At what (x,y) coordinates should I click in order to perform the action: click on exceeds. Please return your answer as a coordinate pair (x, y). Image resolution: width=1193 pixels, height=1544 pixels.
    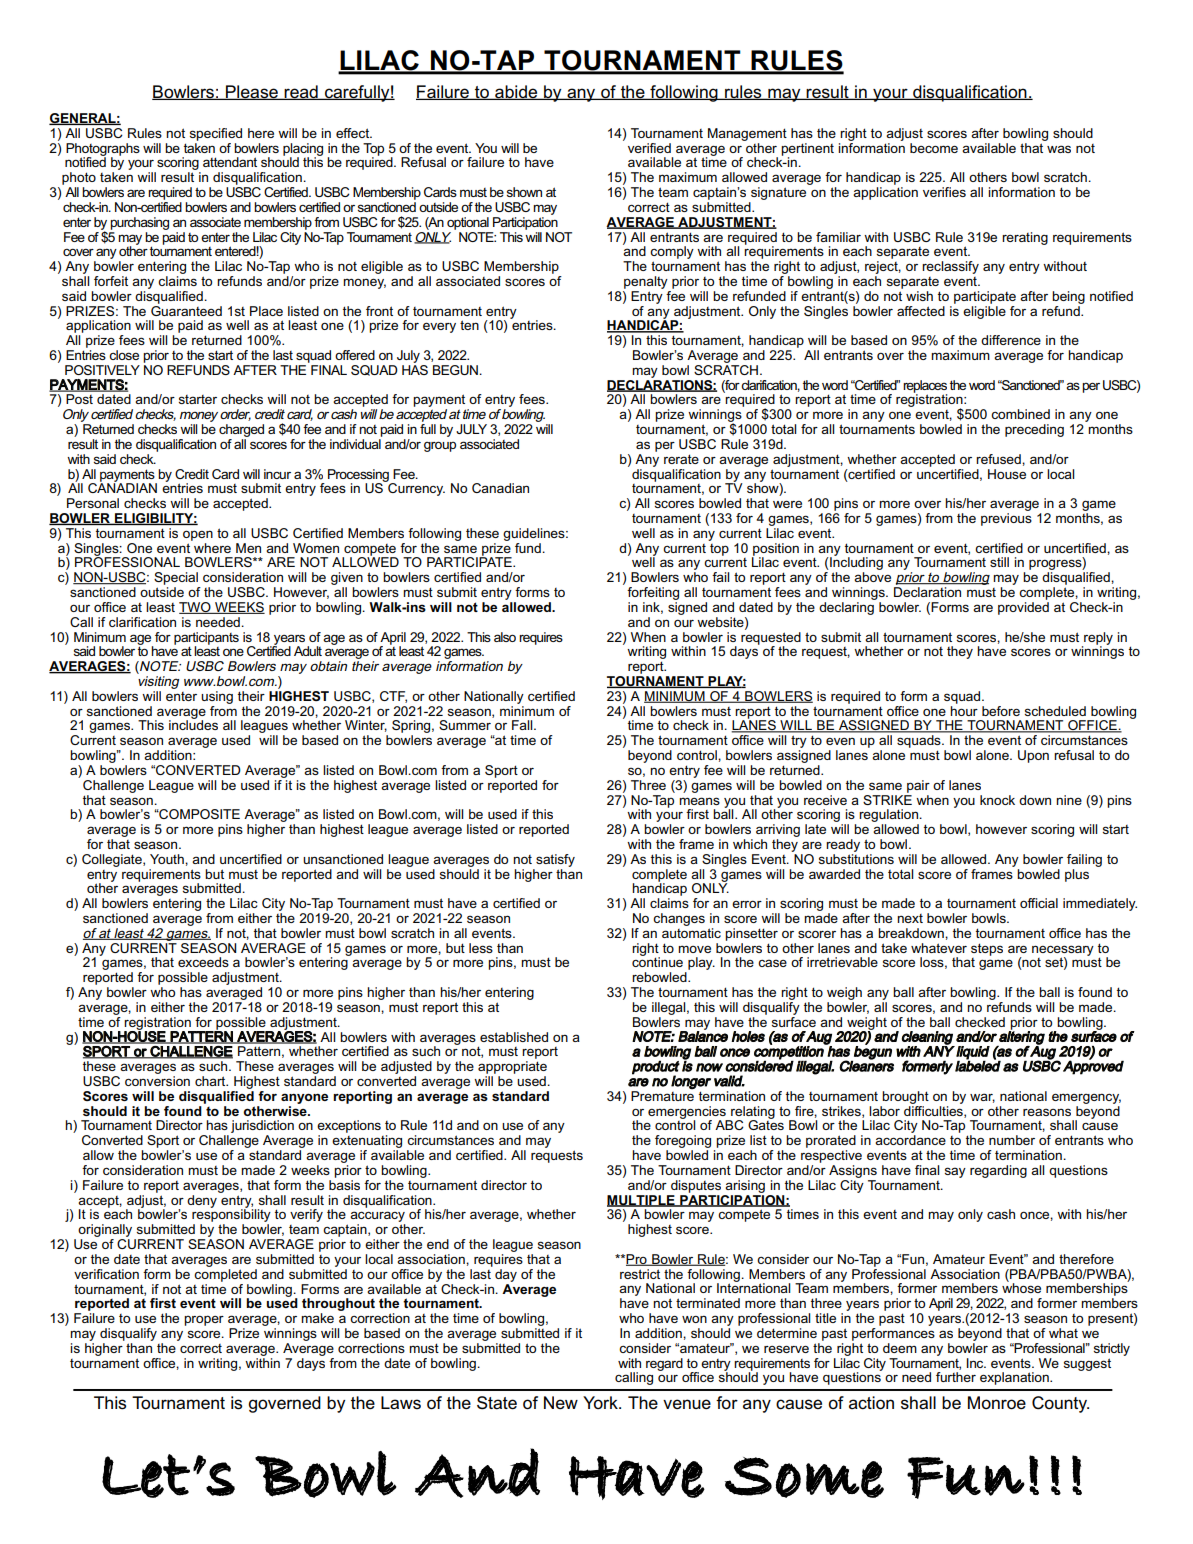
    Looking at the image, I should click on (203, 962).
